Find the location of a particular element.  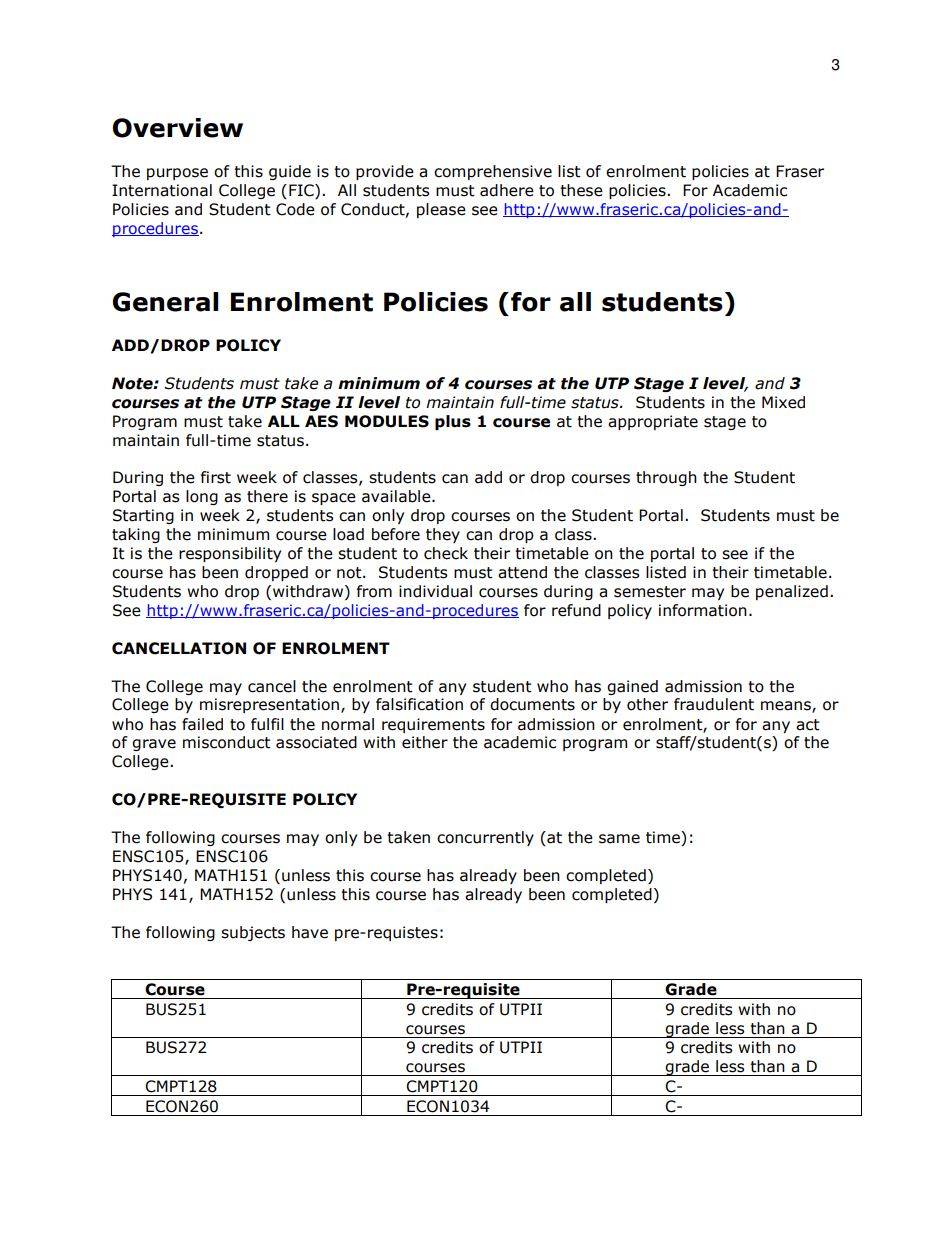

through is located at coordinates (666, 478).
